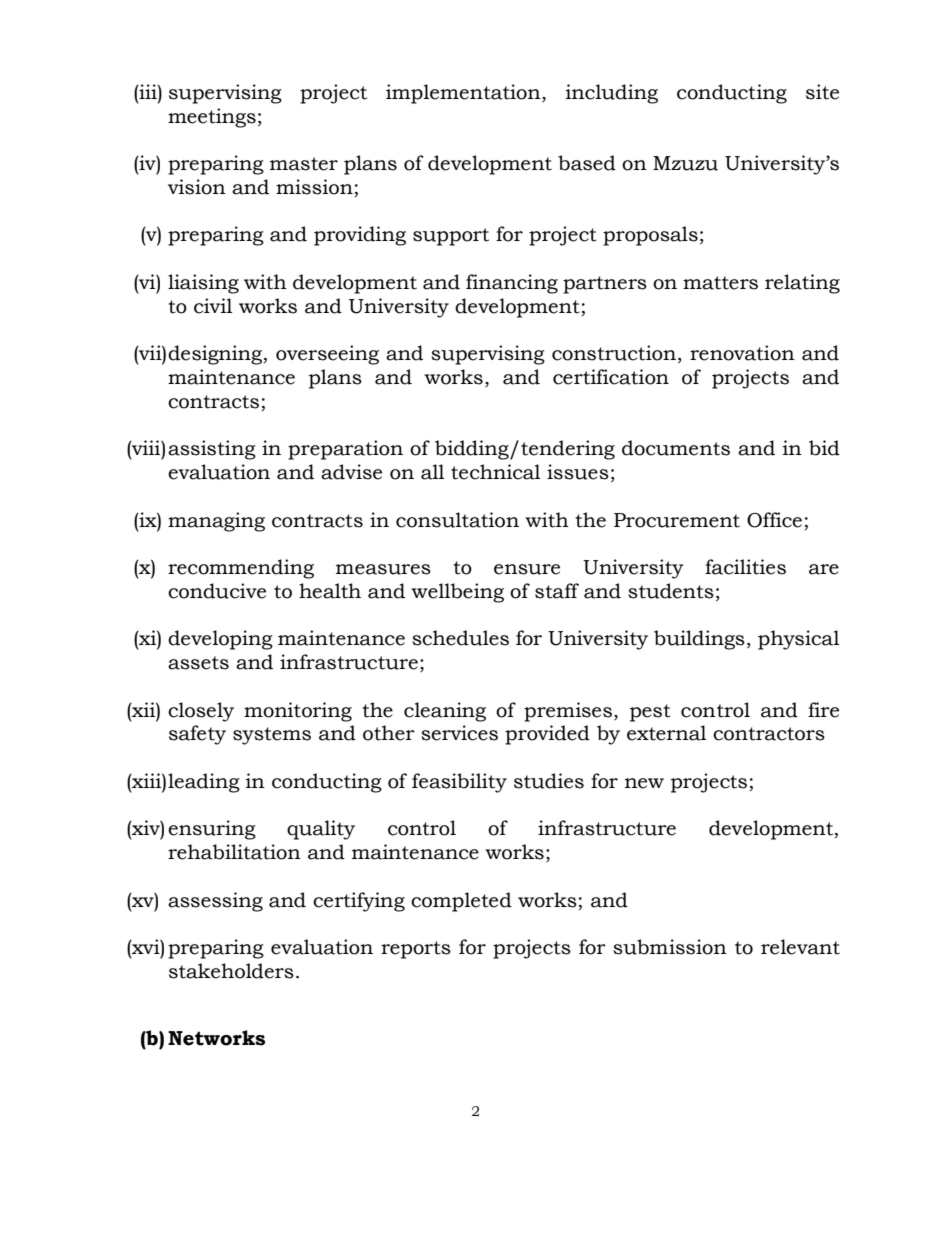  I want to click on meetings, so click(212, 118).
